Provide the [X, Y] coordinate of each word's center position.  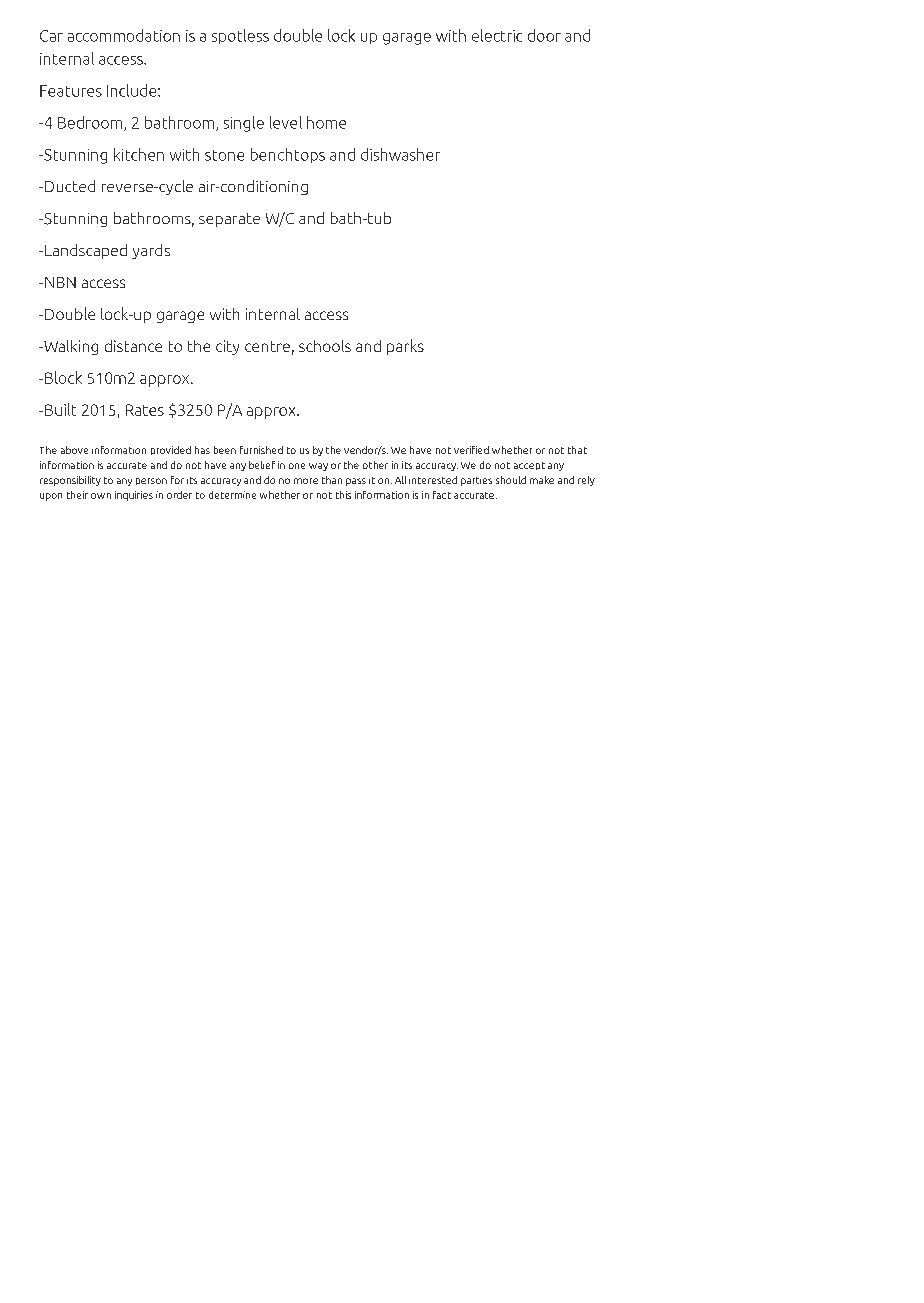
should [511, 480]
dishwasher [400, 154]
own [101, 496]
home [326, 122]
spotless [240, 36]
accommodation [124, 35]
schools [325, 346]
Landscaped [86, 251]
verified [471, 450]
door [544, 35]
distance [133, 346]
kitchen [139, 154]
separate [229, 220]
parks [405, 347]
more [306, 481]
